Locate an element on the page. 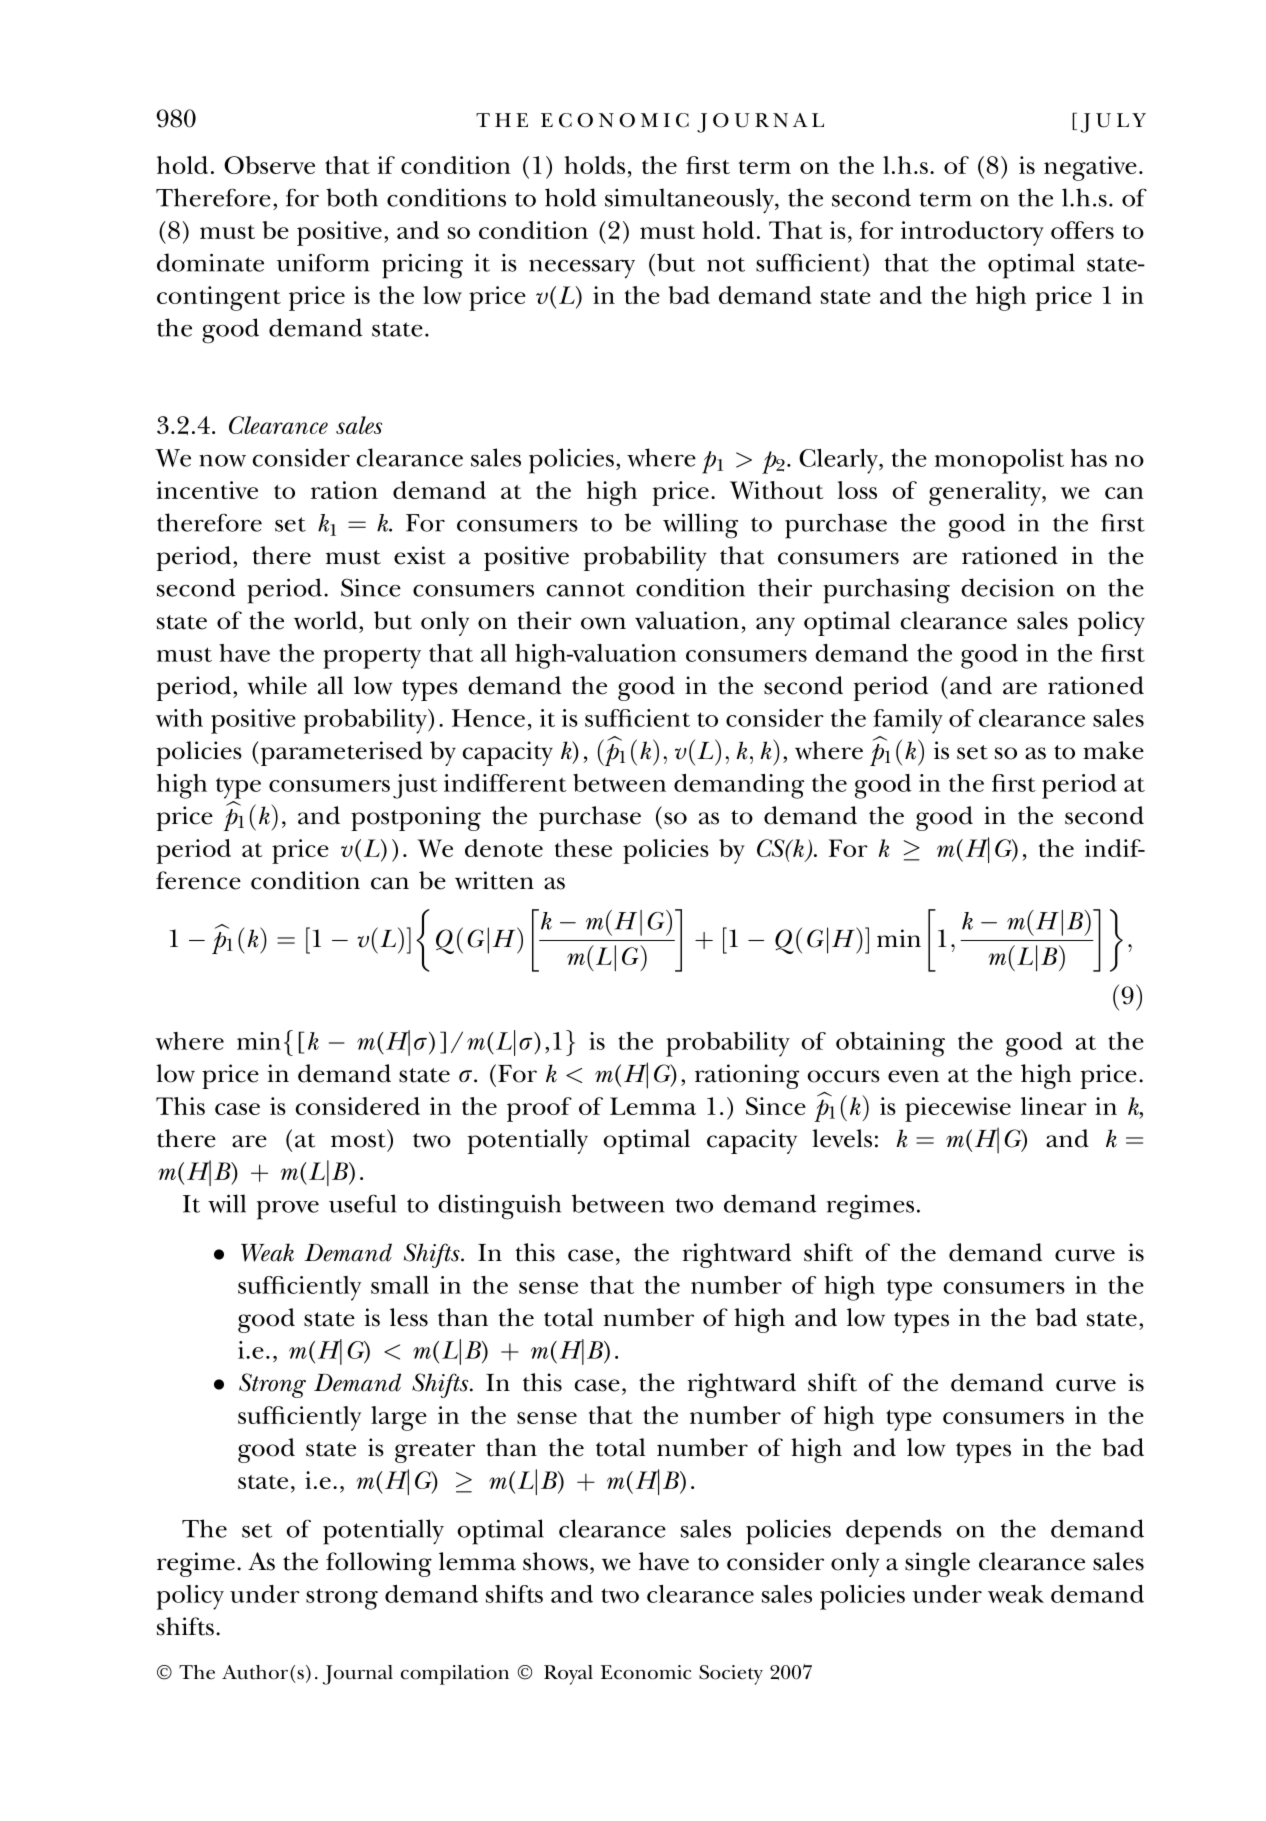 This page has height=1821, width=1266. piecewise is located at coordinates (958, 1109).
